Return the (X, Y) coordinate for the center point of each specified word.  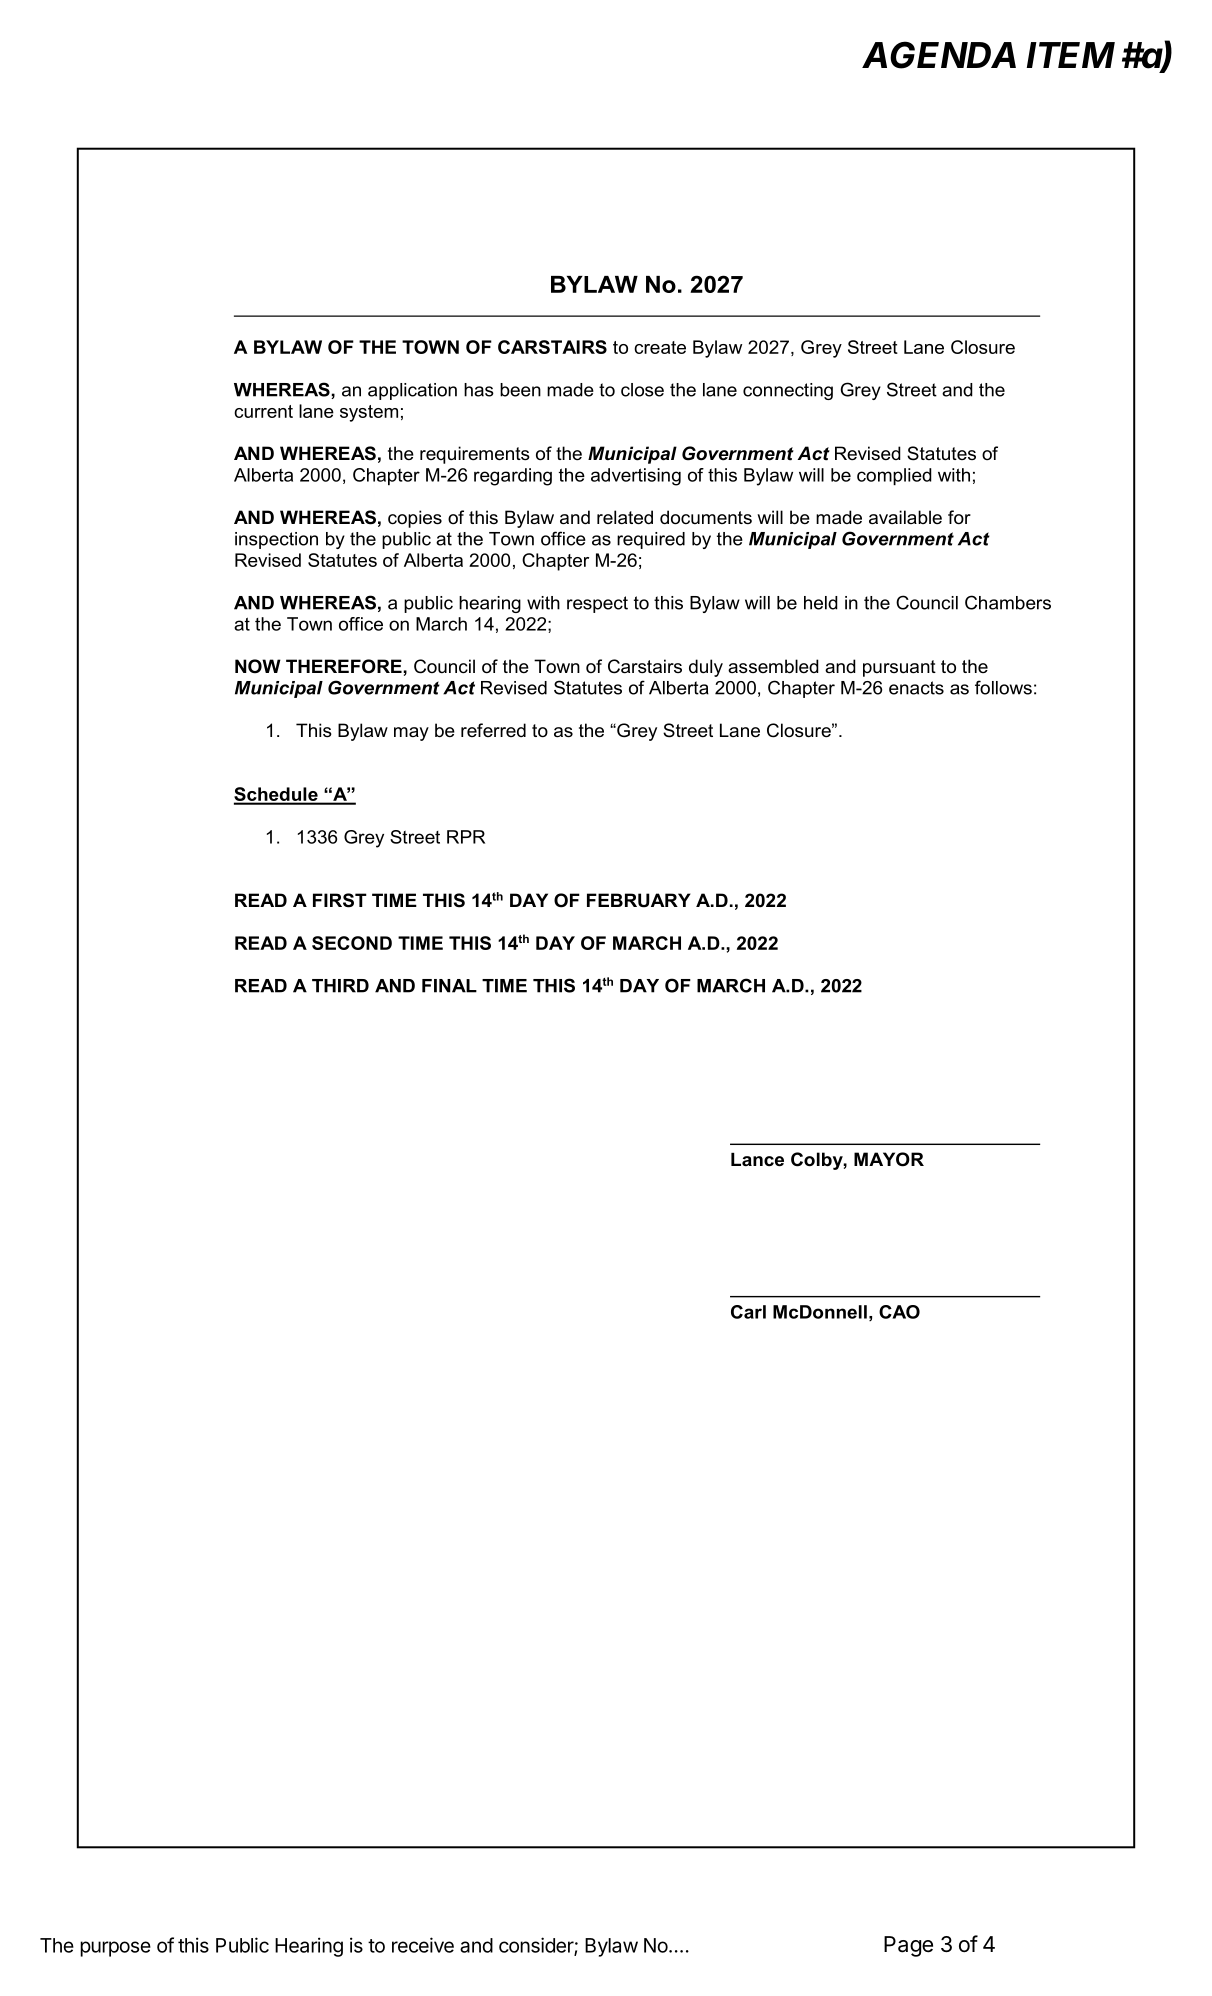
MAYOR (889, 1159)
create (660, 347)
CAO (899, 1312)
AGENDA (939, 55)
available (905, 517)
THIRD (340, 986)
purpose (115, 1949)
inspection (276, 540)
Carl (748, 1312)
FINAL (449, 986)
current (263, 411)
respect (597, 604)
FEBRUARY (639, 900)
